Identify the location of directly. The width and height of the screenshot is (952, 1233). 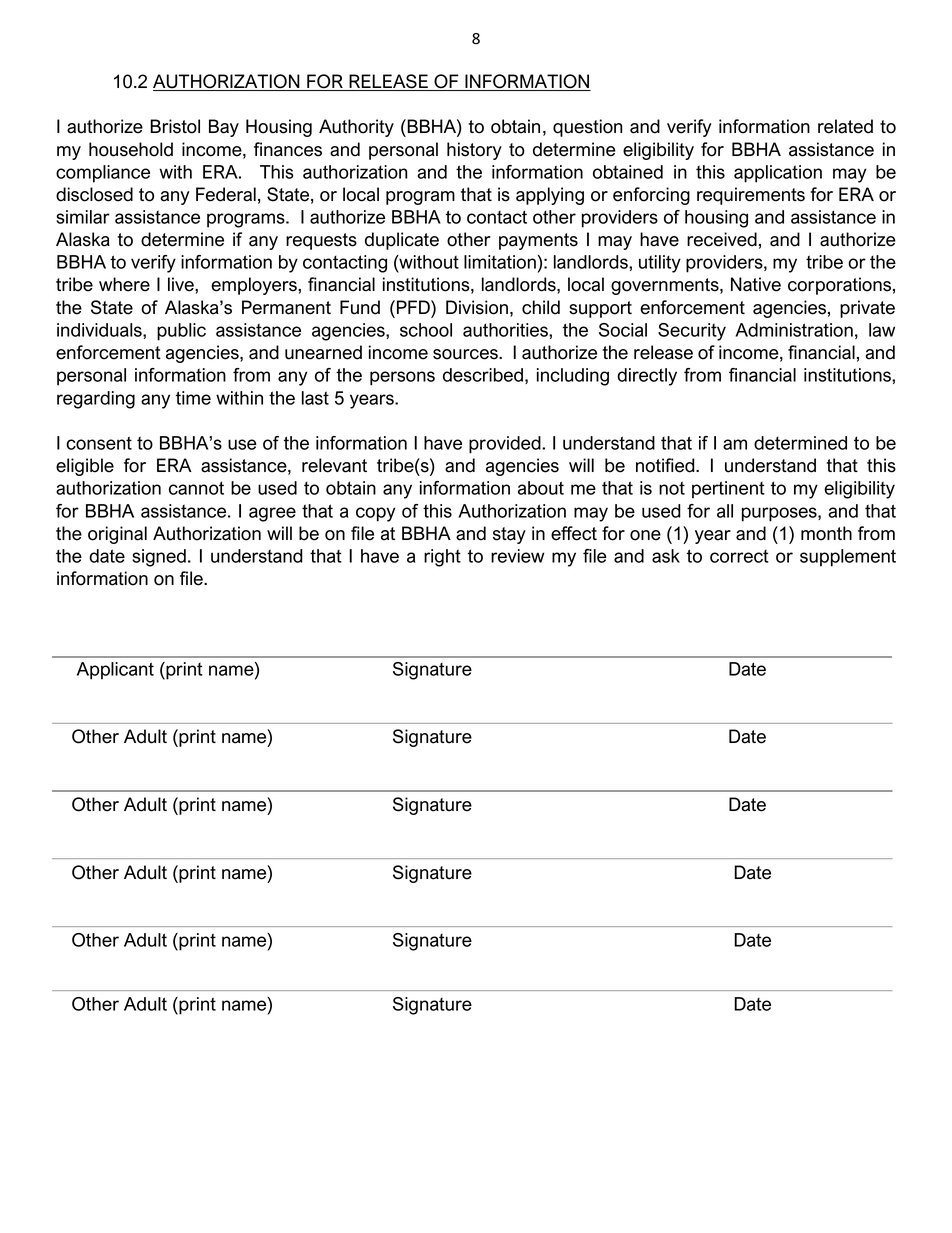
(647, 377).
